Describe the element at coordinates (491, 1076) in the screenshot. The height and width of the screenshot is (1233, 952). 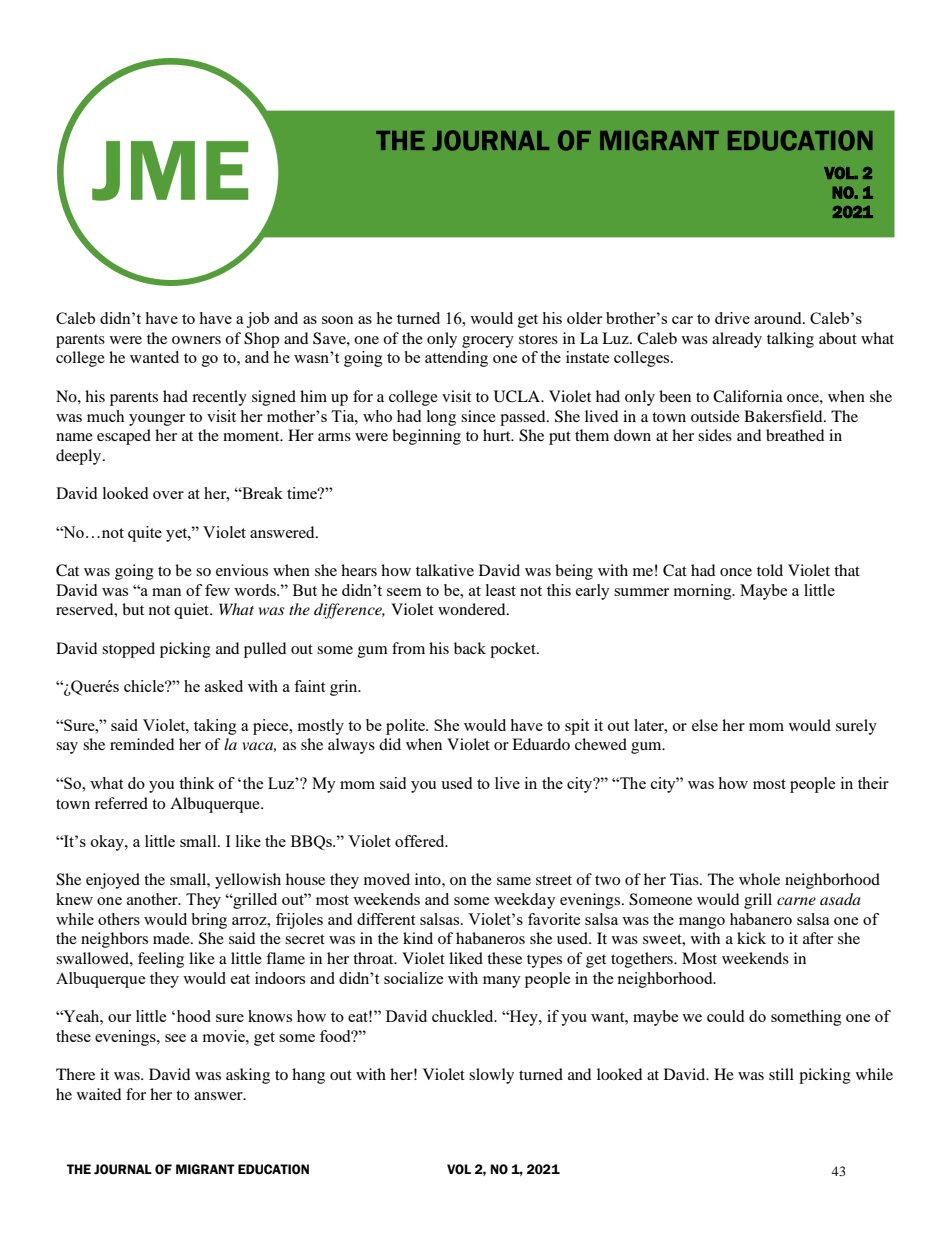
I see `slowly` at that location.
